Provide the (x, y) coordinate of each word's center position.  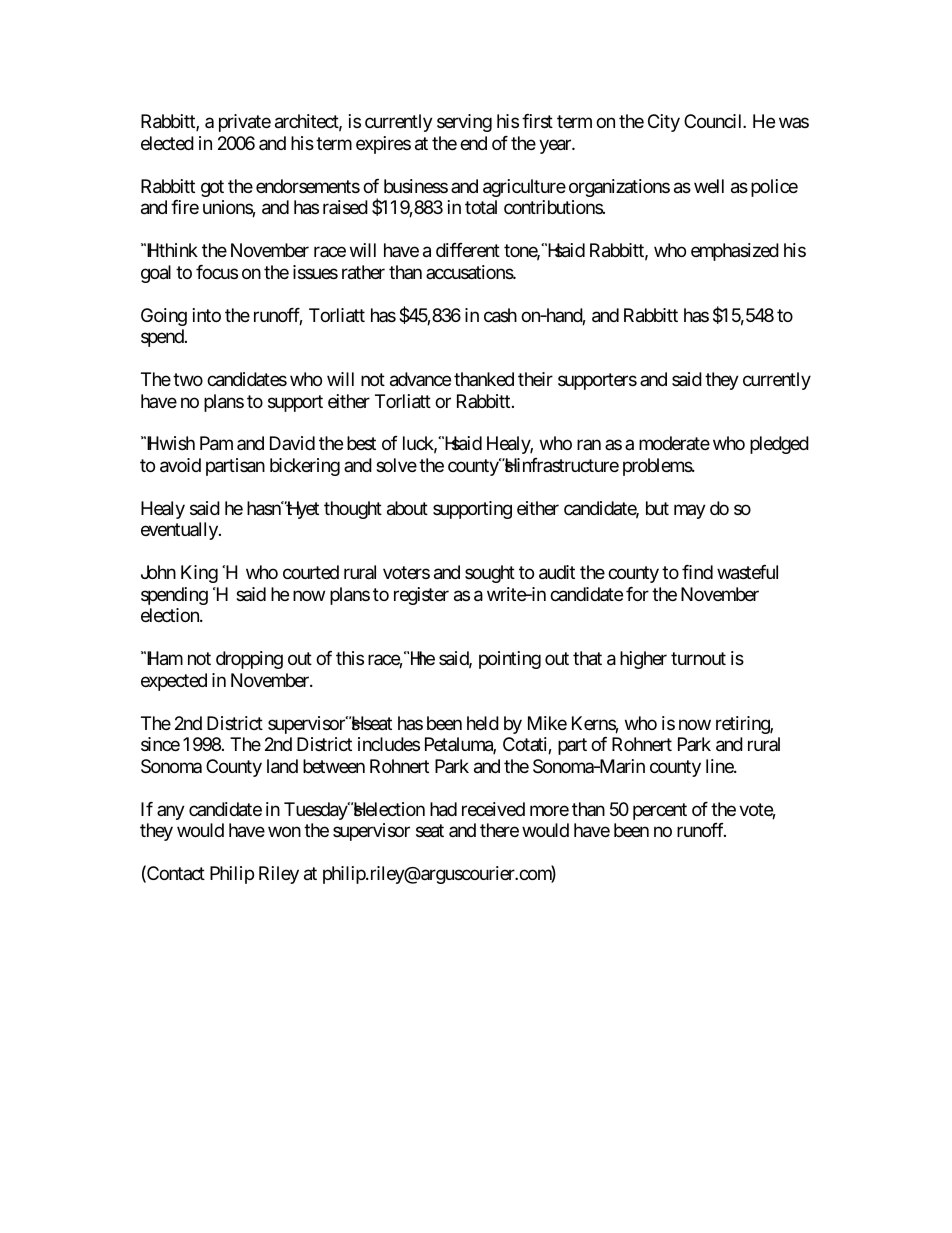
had (443, 809)
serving (464, 123)
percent (660, 811)
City (664, 123)
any (171, 812)
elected (167, 143)
